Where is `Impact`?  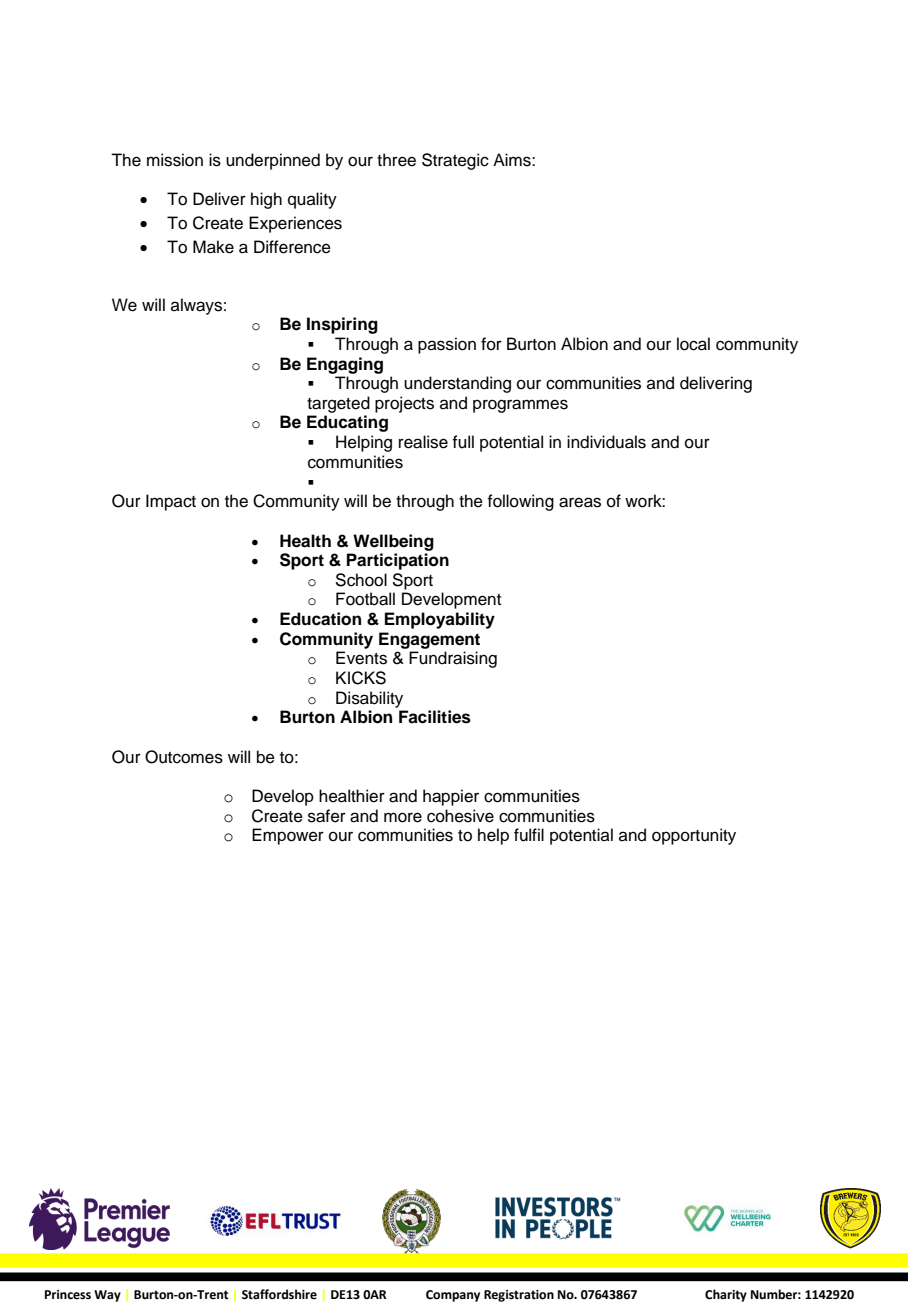 Impact is located at coordinates (171, 502).
